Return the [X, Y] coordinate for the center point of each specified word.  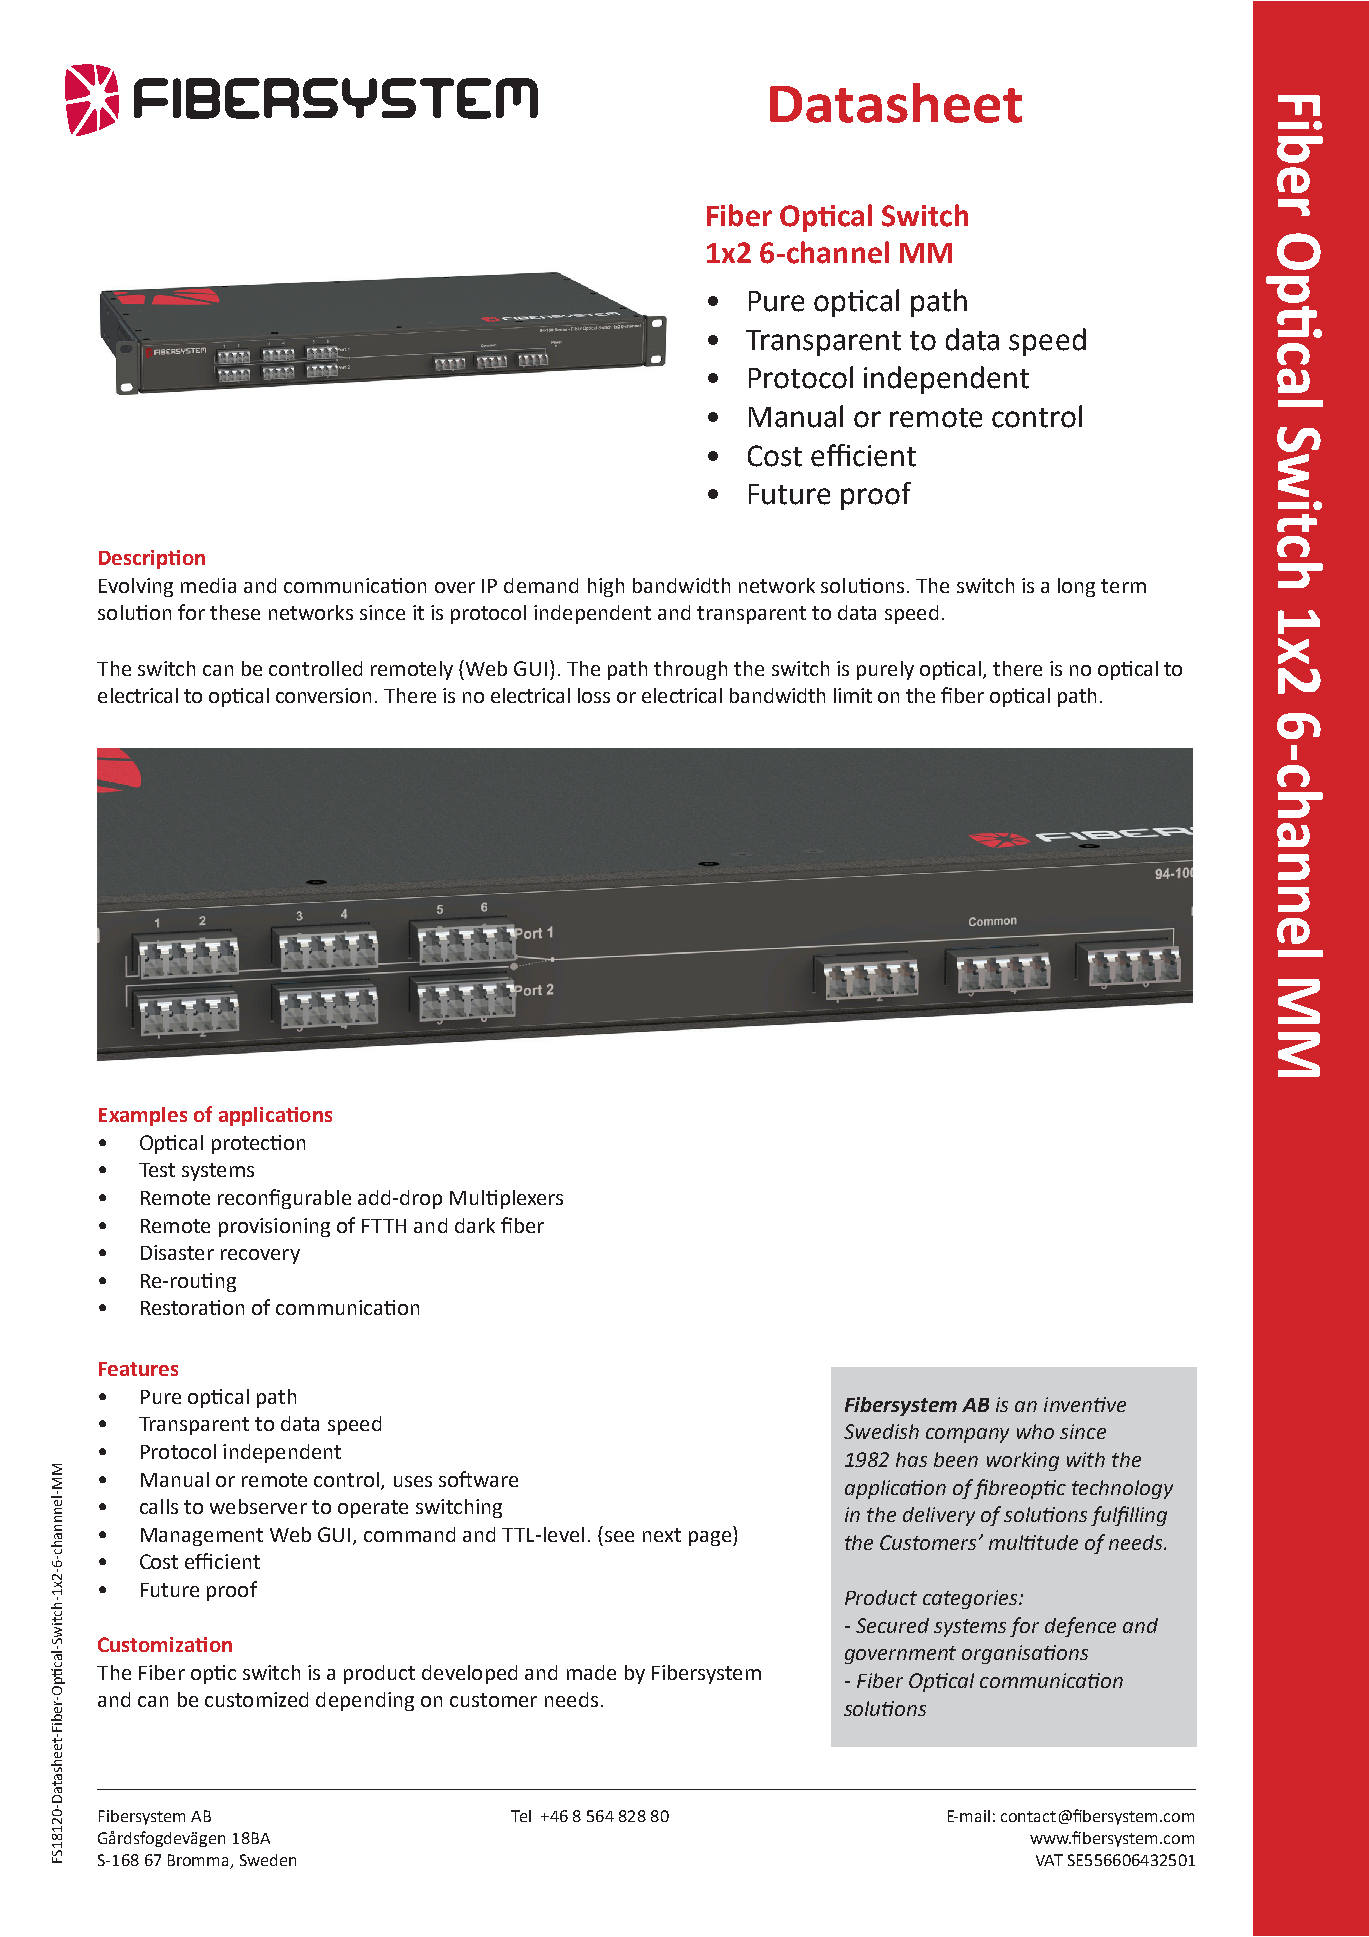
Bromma [200, 1861]
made [591, 1672]
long [1076, 587]
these [235, 612]
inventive [1085, 1404]
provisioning [274, 1227]
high [606, 587]
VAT [1049, 1860]
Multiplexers [506, 1199]
